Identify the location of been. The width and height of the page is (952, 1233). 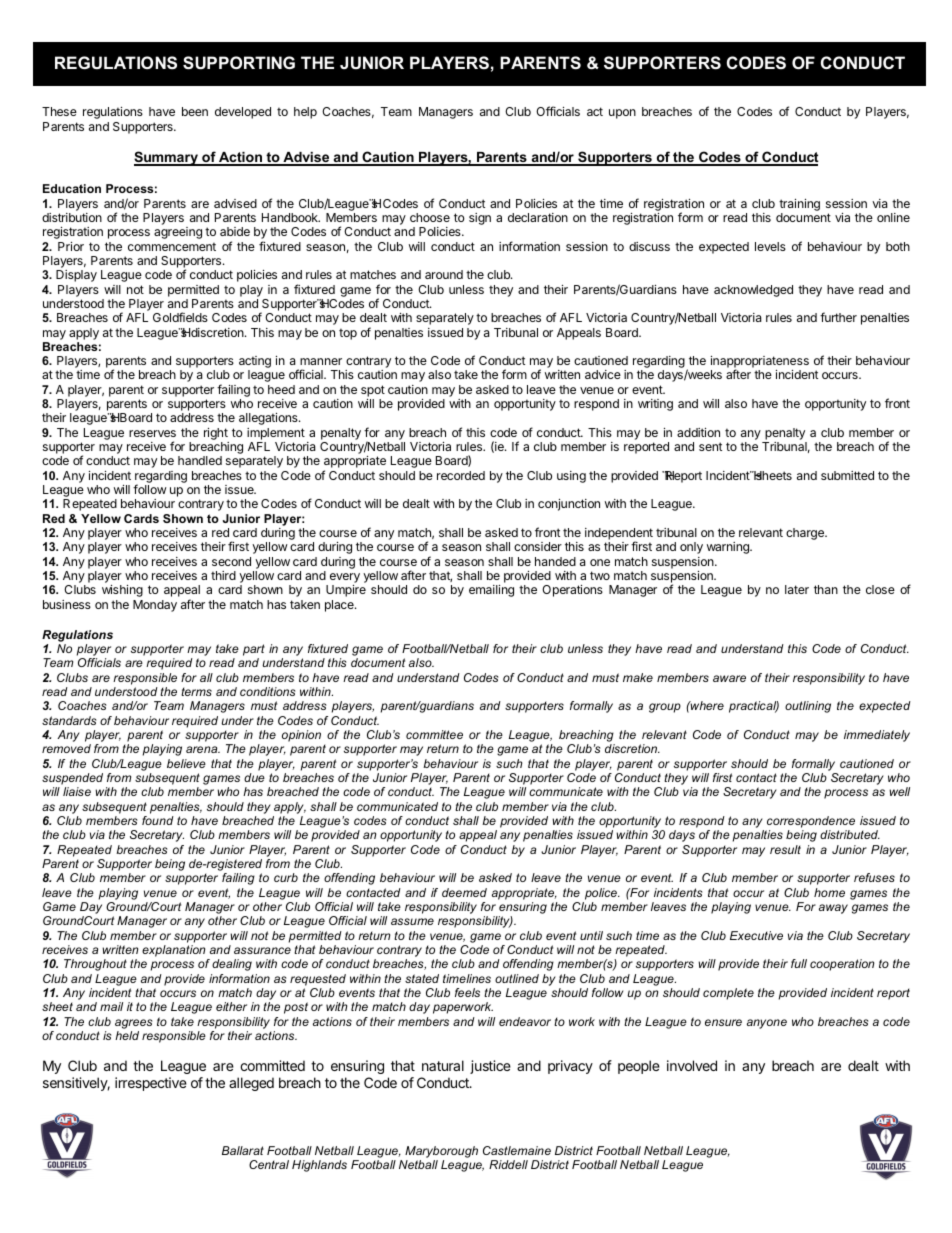
(195, 111).
